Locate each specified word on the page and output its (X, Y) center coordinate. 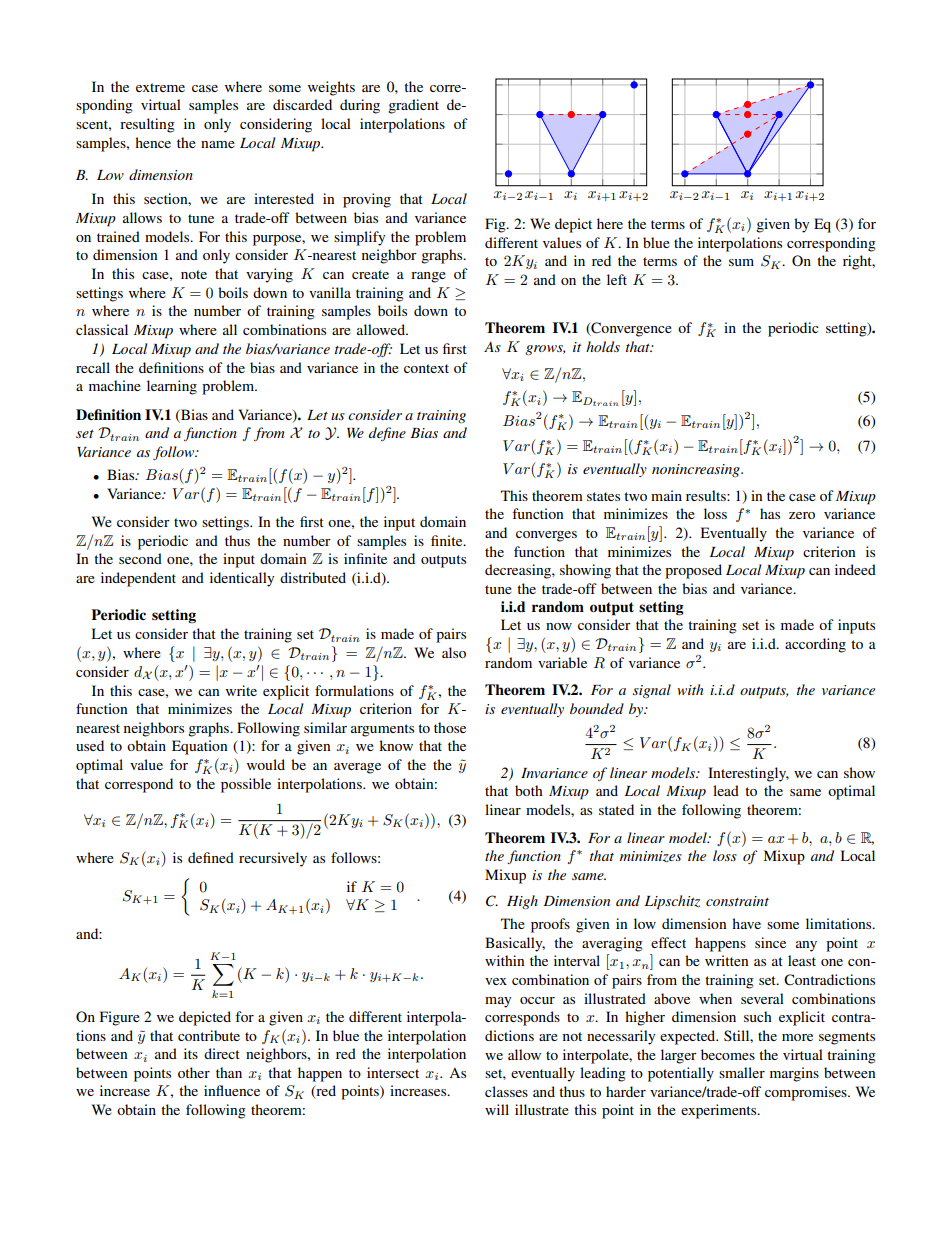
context (426, 368)
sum (741, 262)
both (529, 790)
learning (172, 387)
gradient (413, 106)
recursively (273, 859)
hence (153, 142)
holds (603, 346)
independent (138, 579)
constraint (737, 901)
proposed (693, 571)
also (454, 652)
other (194, 1072)
